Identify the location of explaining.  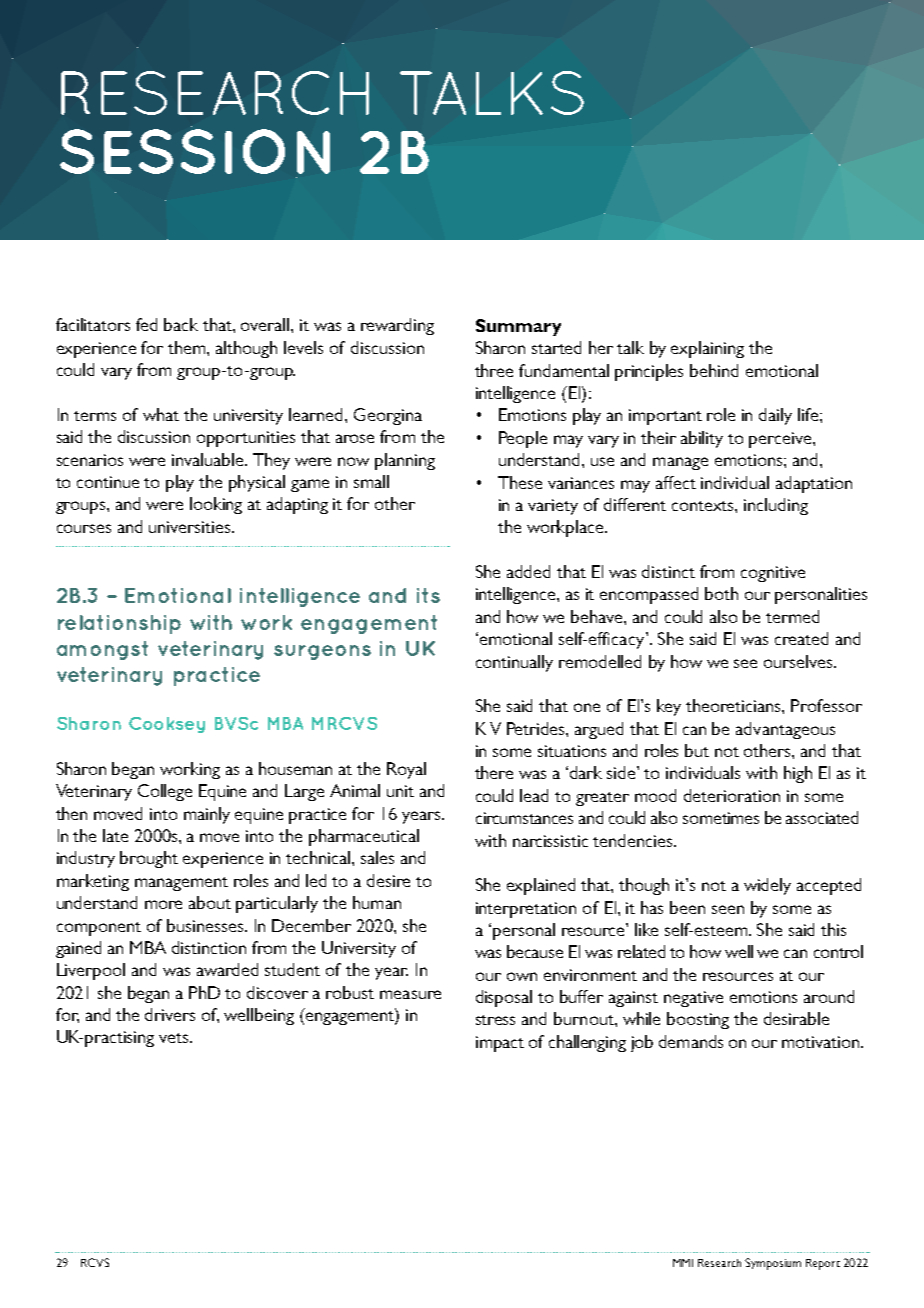
(707, 349).
